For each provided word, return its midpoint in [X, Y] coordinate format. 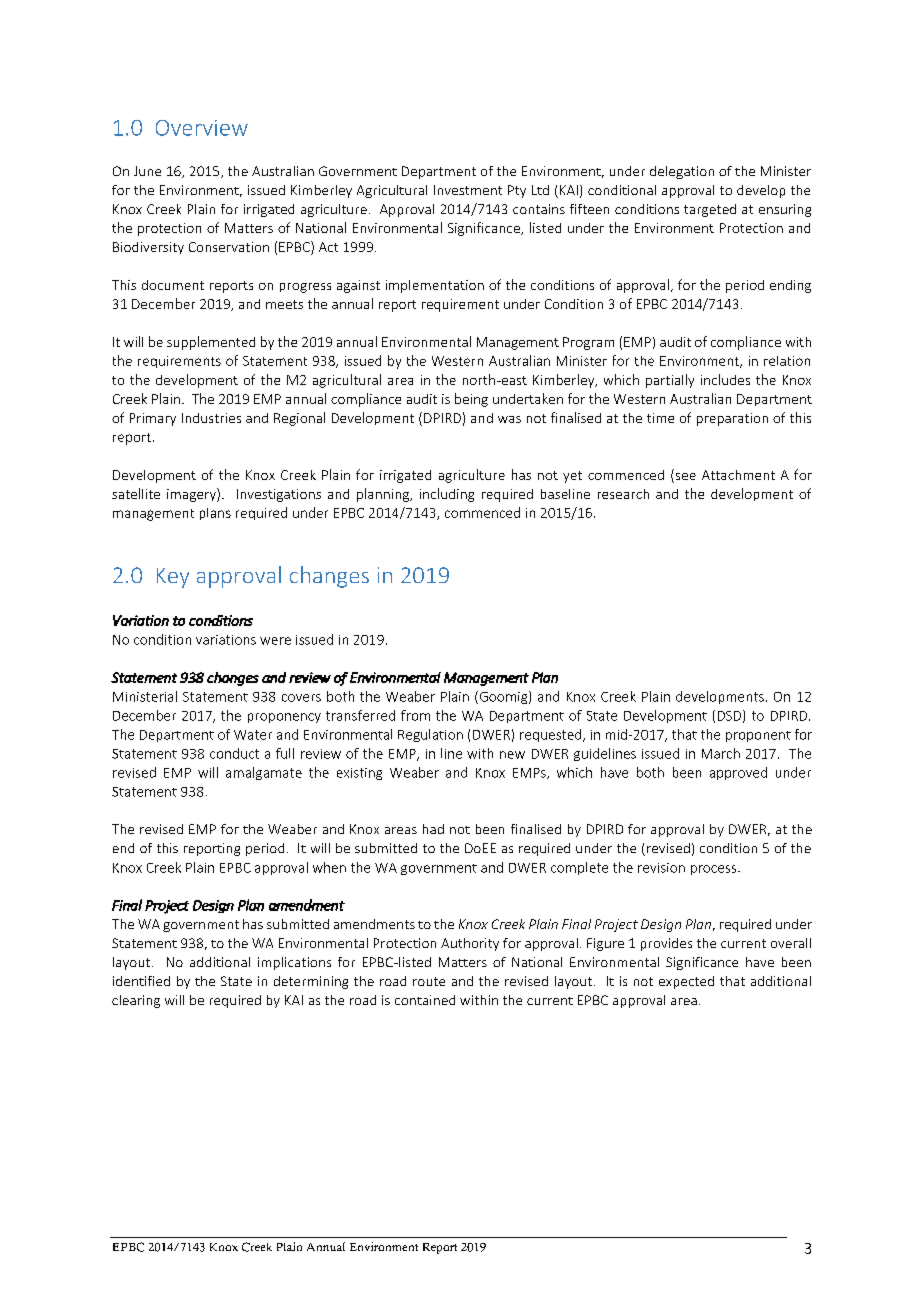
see [686, 476]
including [447, 495]
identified [141, 981]
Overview [202, 128]
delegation [682, 172]
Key [173, 578]
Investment [468, 190]
